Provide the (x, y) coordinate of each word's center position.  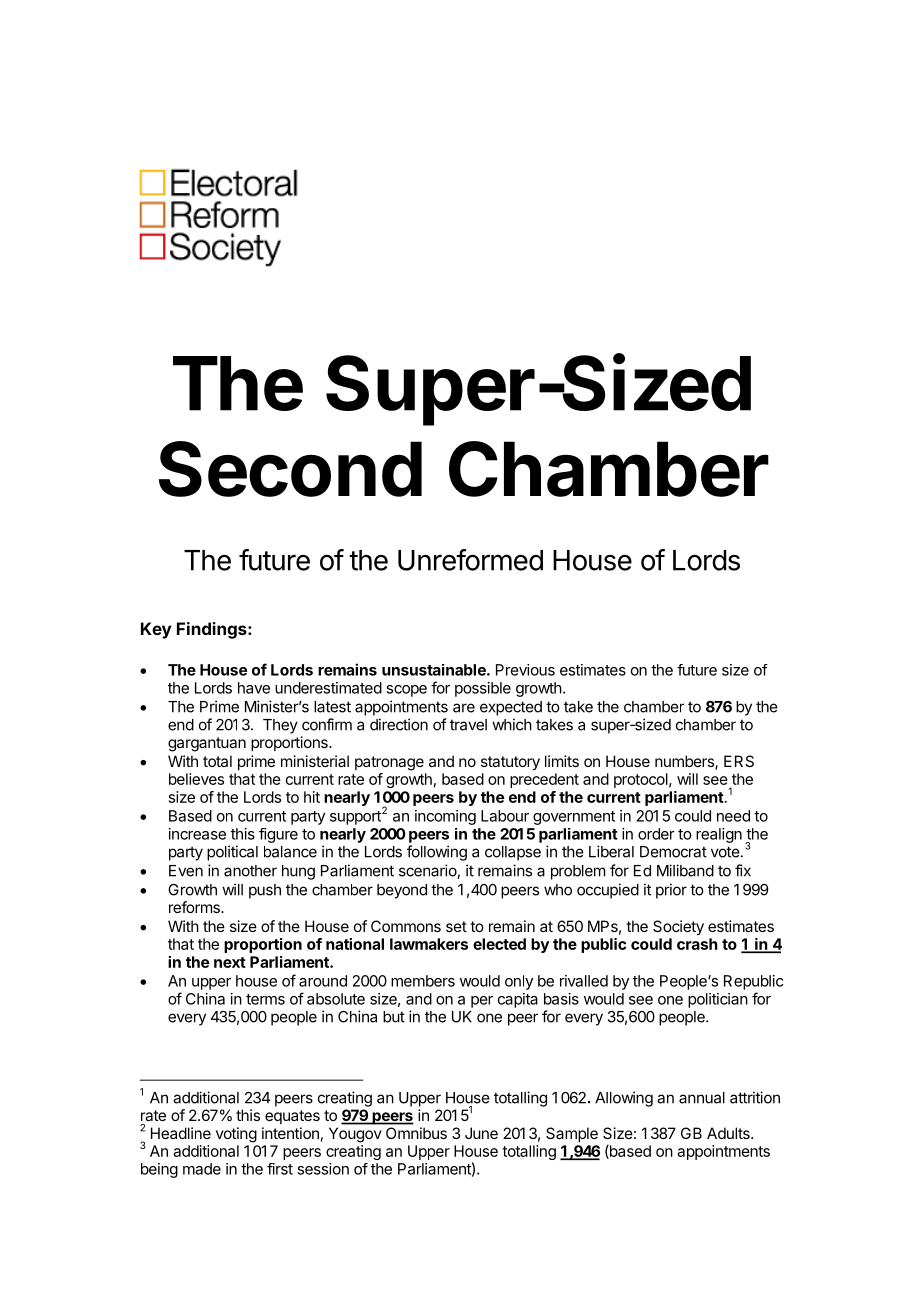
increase (197, 834)
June (481, 1133)
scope (406, 691)
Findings (213, 630)
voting (236, 1135)
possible (483, 689)
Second (290, 469)
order (656, 834)
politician (718, 1000)
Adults (729, 1133)
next (230, 962)
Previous (525, 670)
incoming (445, 817)
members (423, 981)
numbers (685, 762)
